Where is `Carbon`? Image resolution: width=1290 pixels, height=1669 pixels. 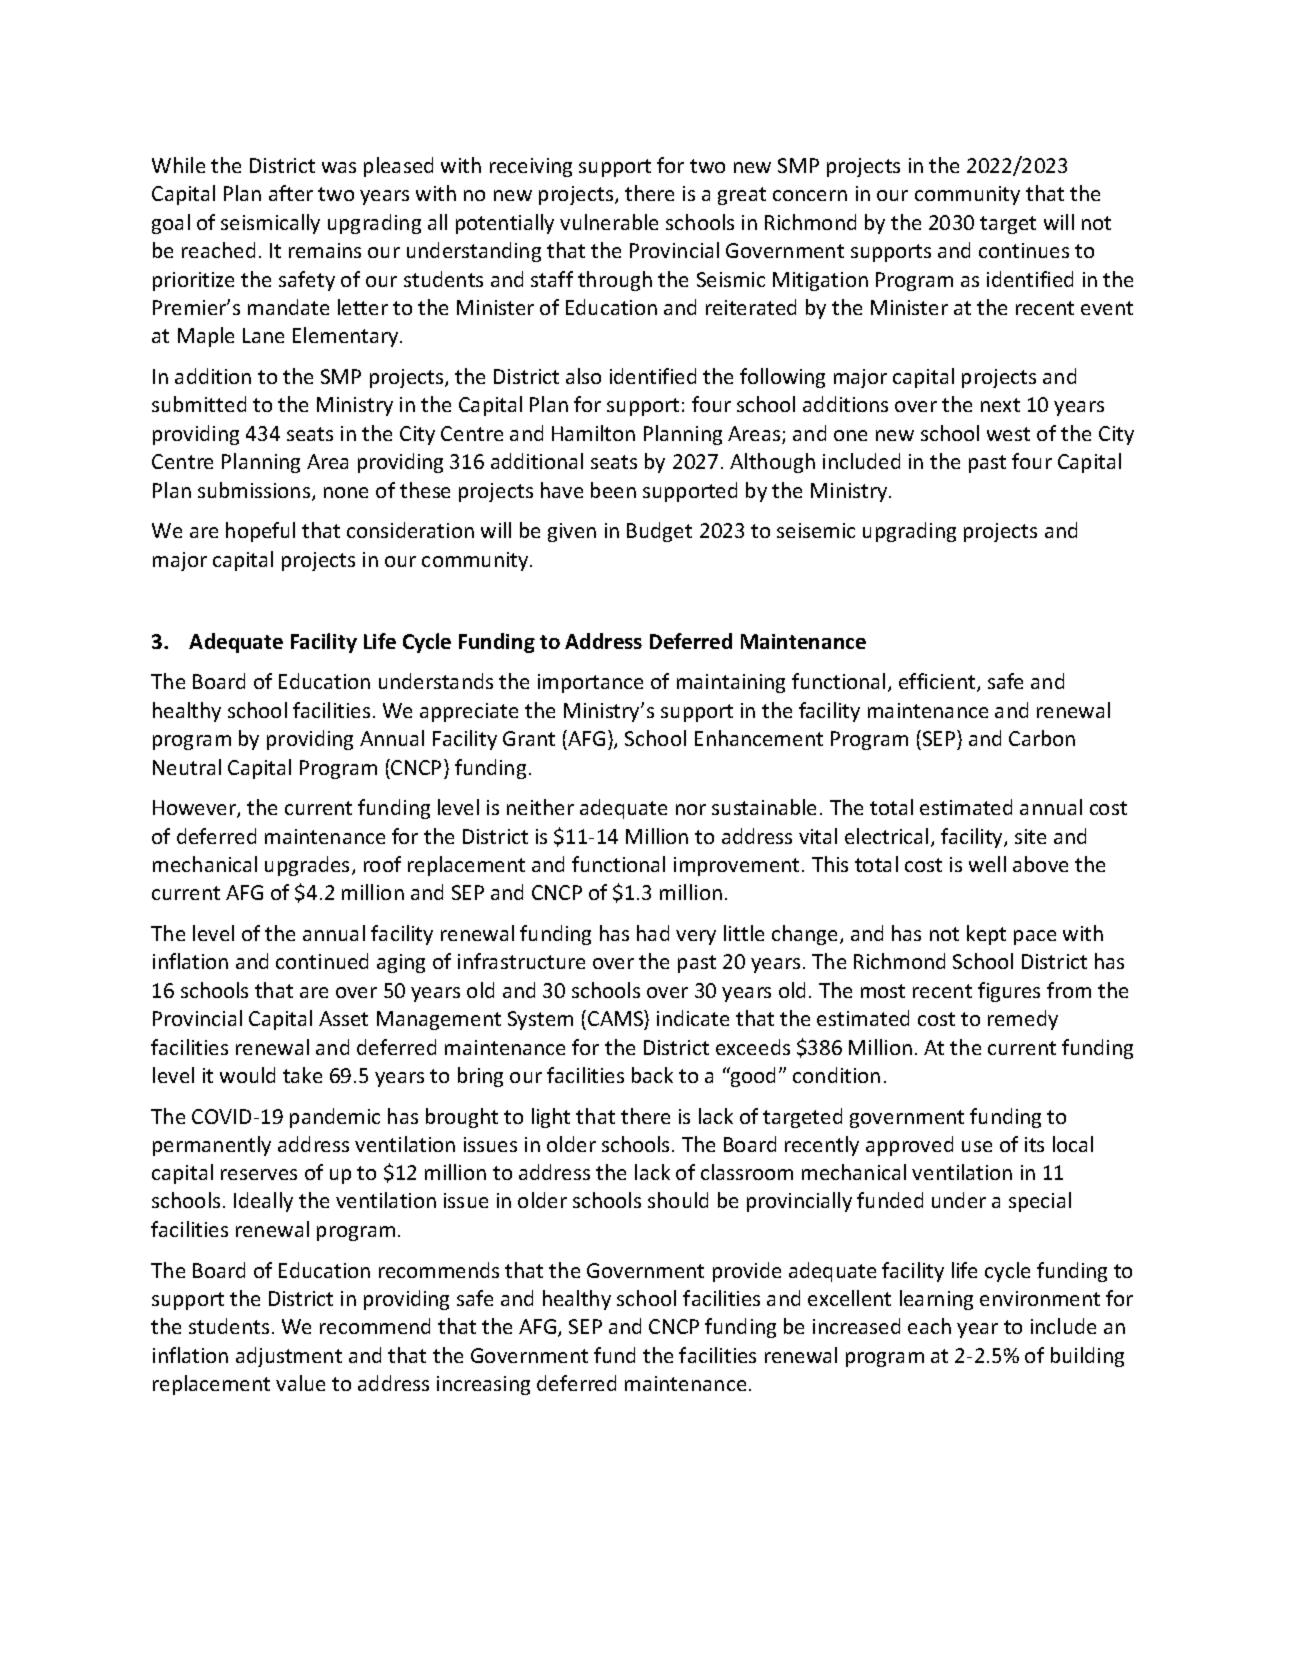 Carbon is located at coordinates (1042, 738).
